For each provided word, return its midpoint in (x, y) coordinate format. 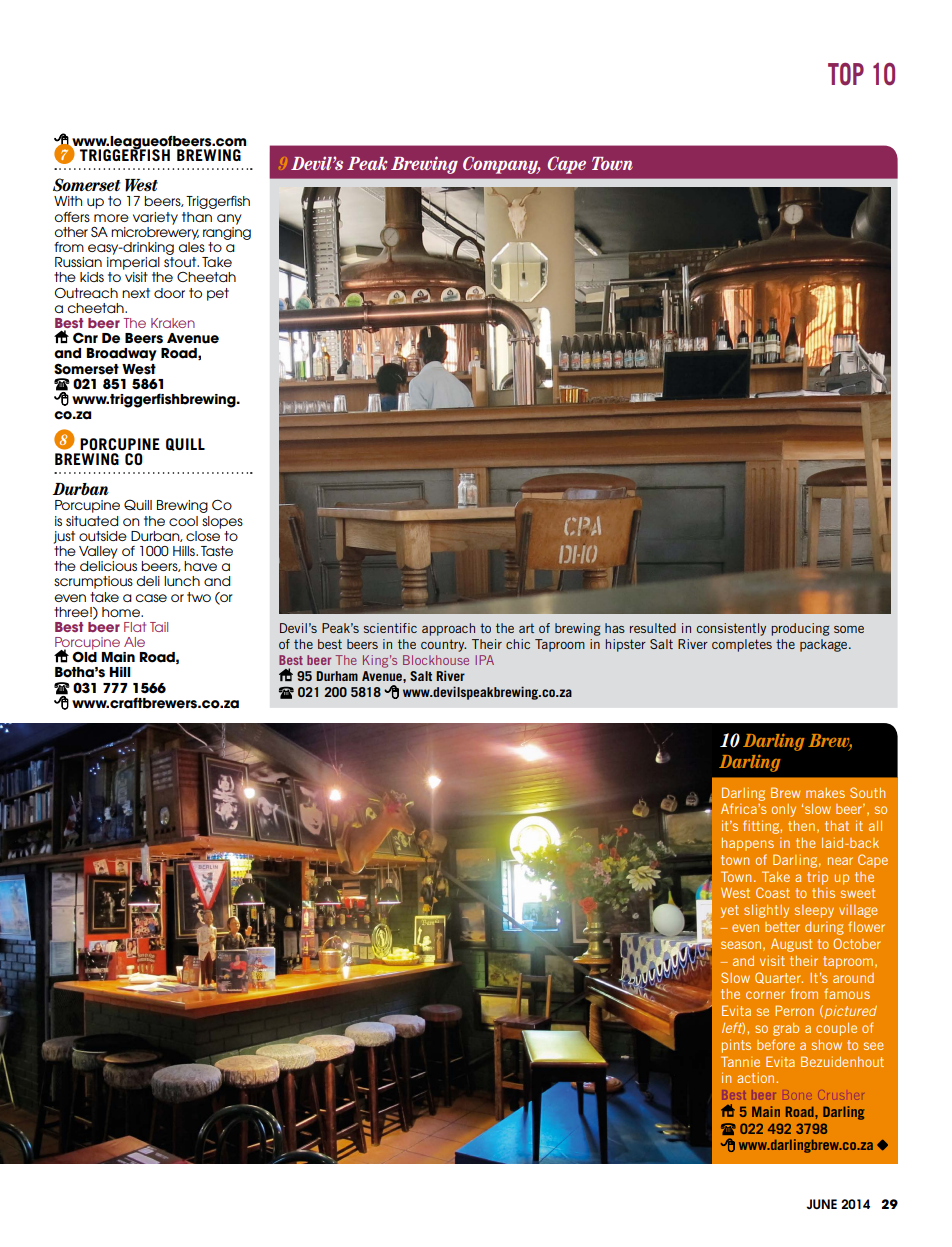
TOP (846, 74)
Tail (159, 627)
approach (448, 629)
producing (800, 629)
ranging (227, 232)
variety (155, 218)
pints (736, 1046)
